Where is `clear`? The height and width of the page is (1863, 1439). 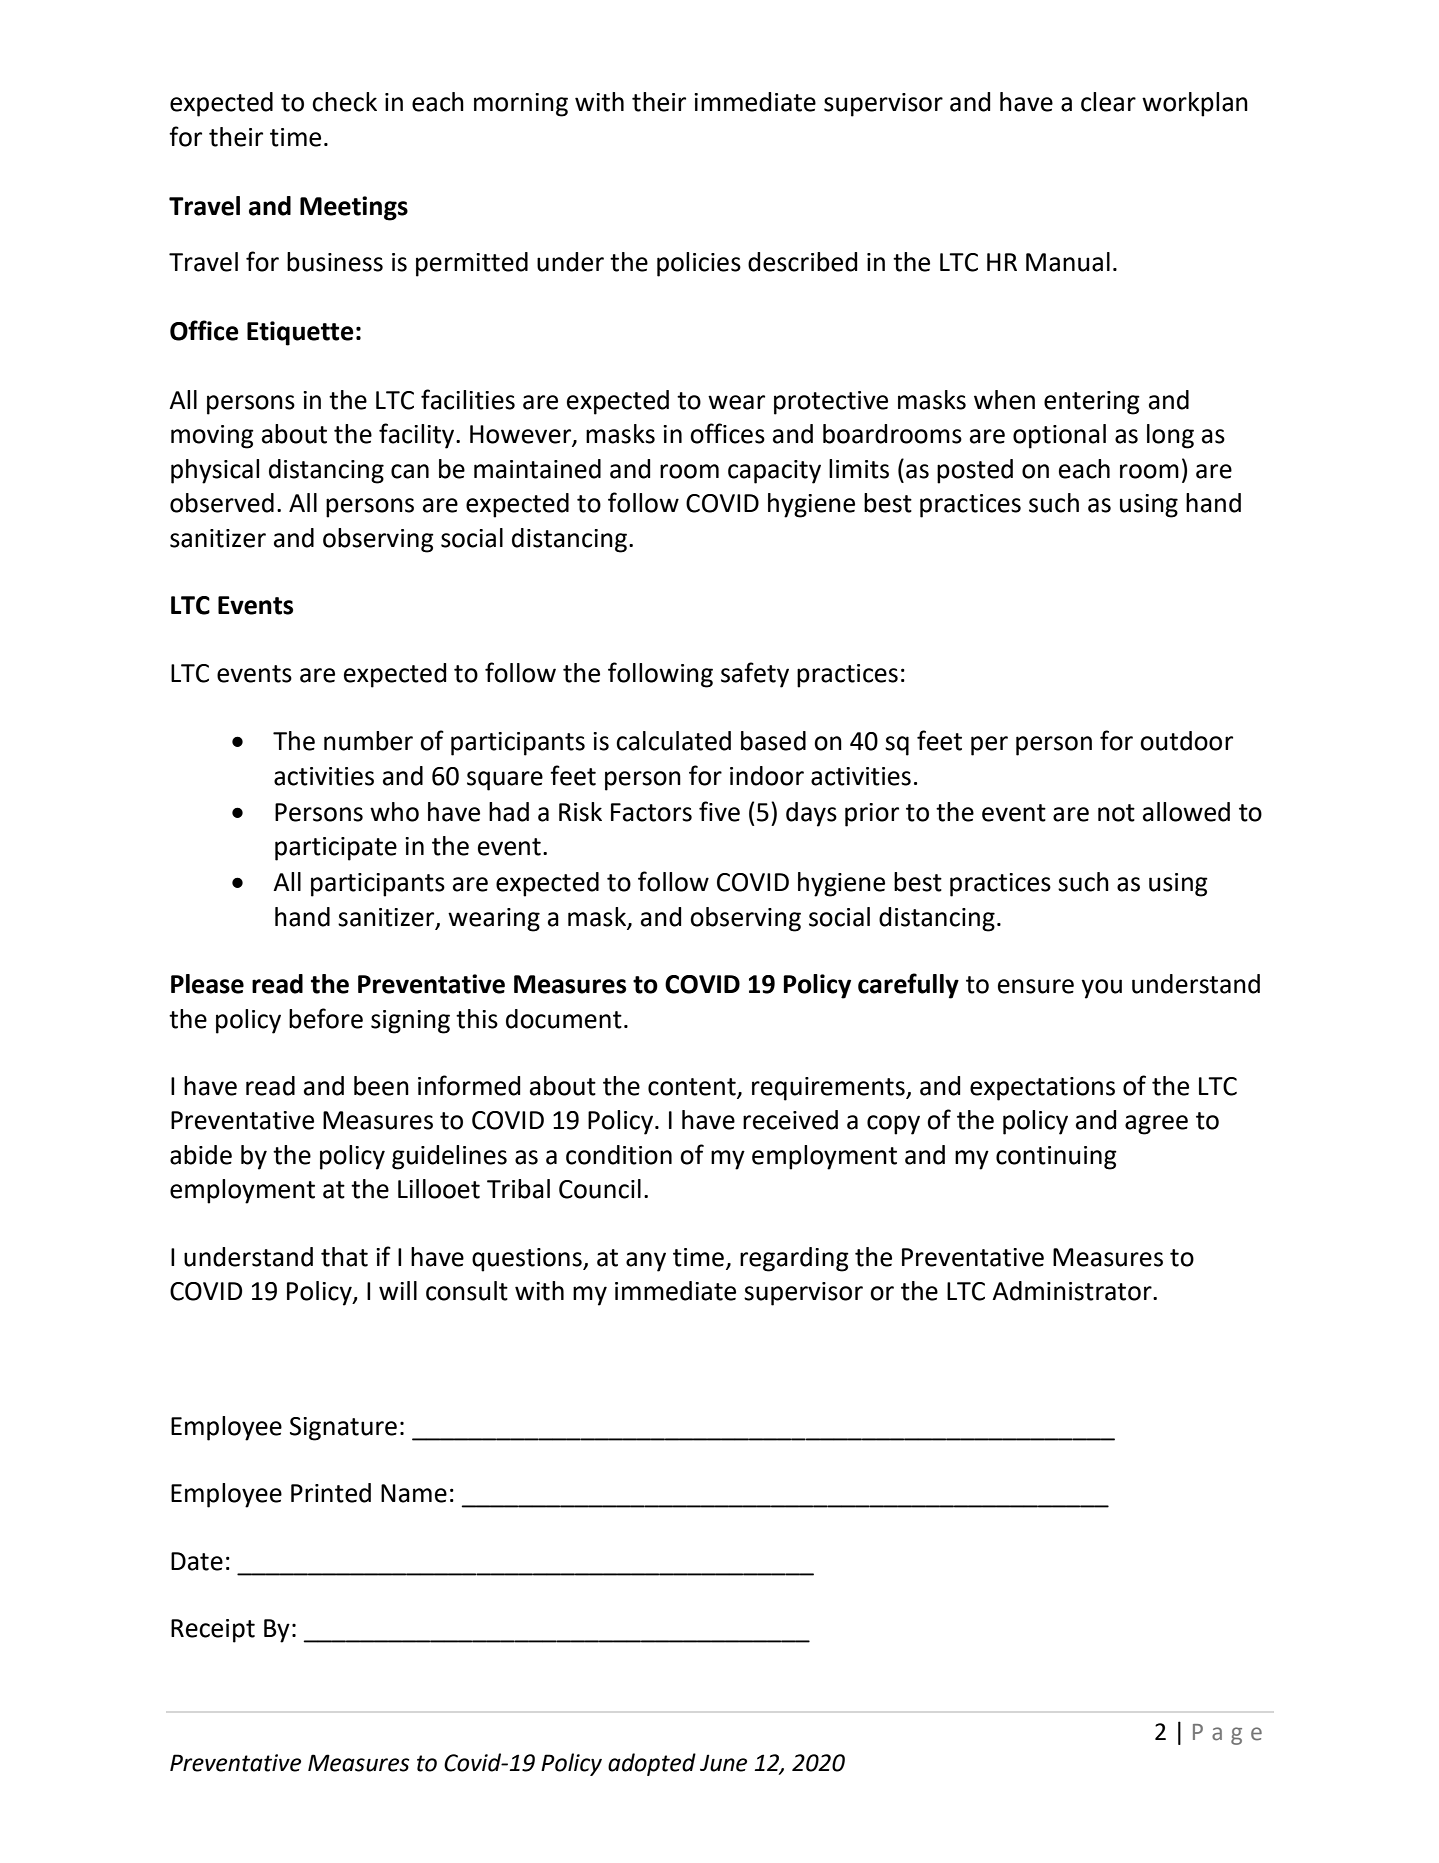 clear is located at coordinates (1108, 102).
